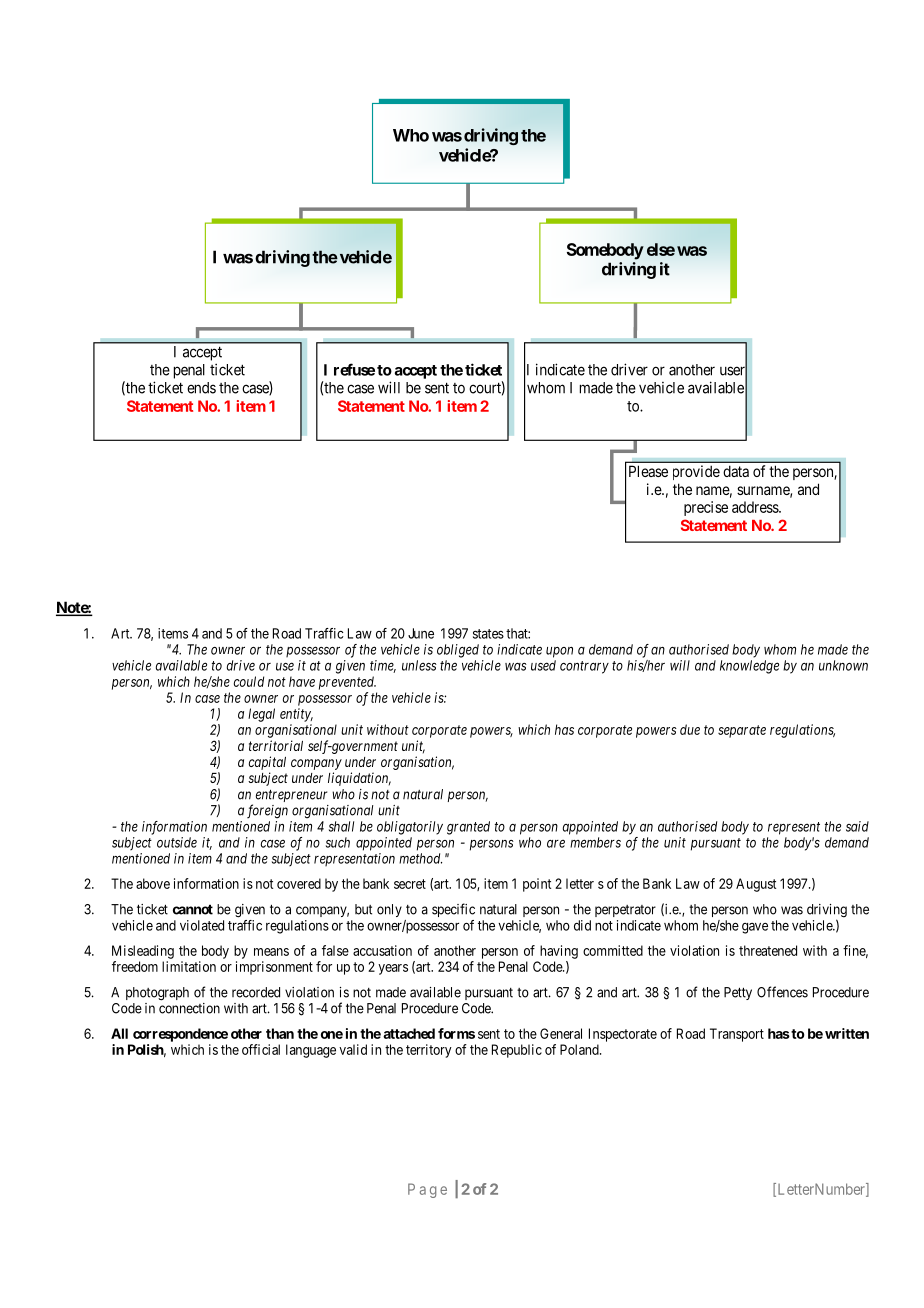  What do you see at coordinates (354, 369) in the document?
I see `refuse` at bounding box center [354, 369].
